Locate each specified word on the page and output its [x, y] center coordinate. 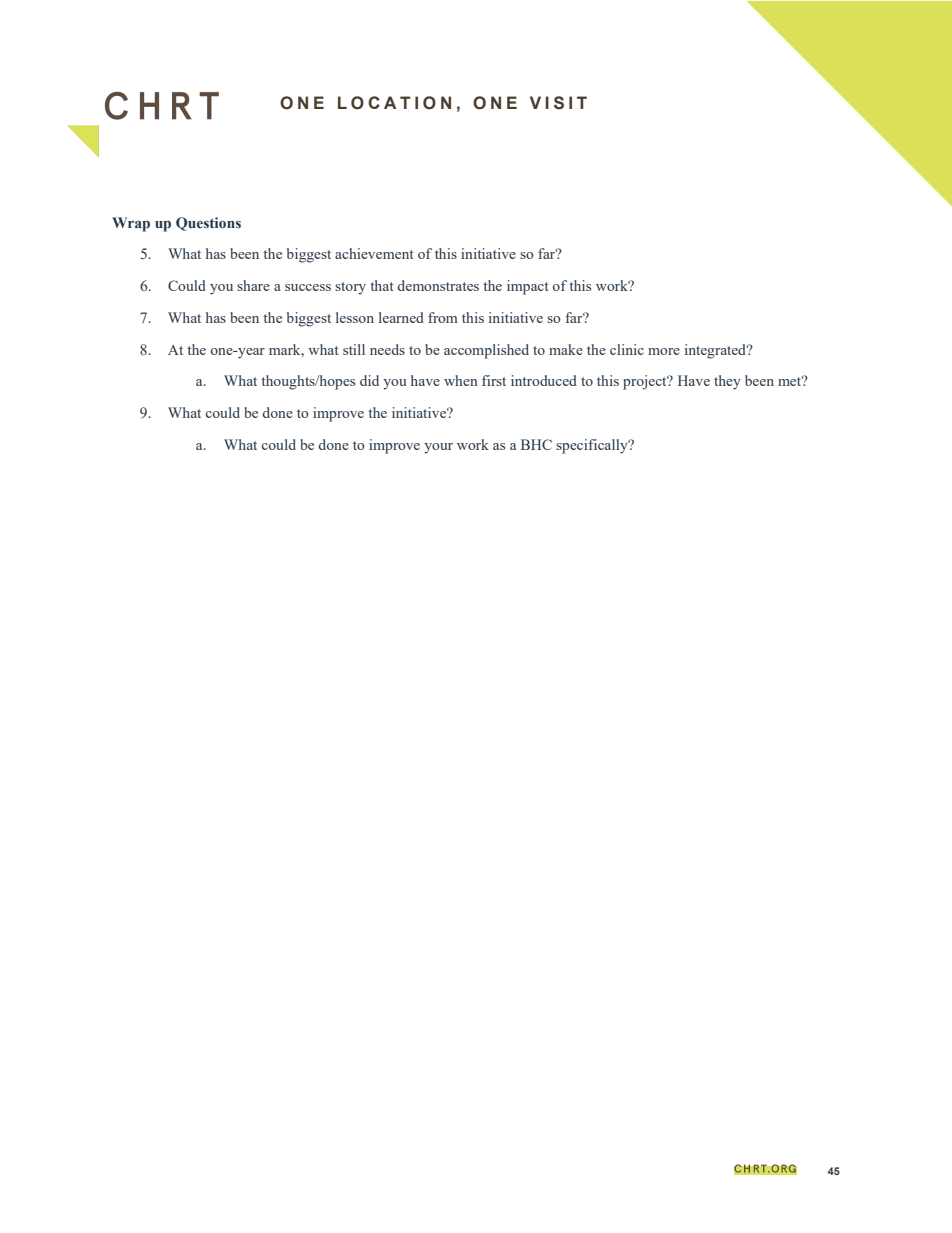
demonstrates [438, 285]
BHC [536, 444]
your [438, 448]
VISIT [558, 103]
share [253, 285]
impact [528, 287]
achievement [374, 253]
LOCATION [394, 103]
